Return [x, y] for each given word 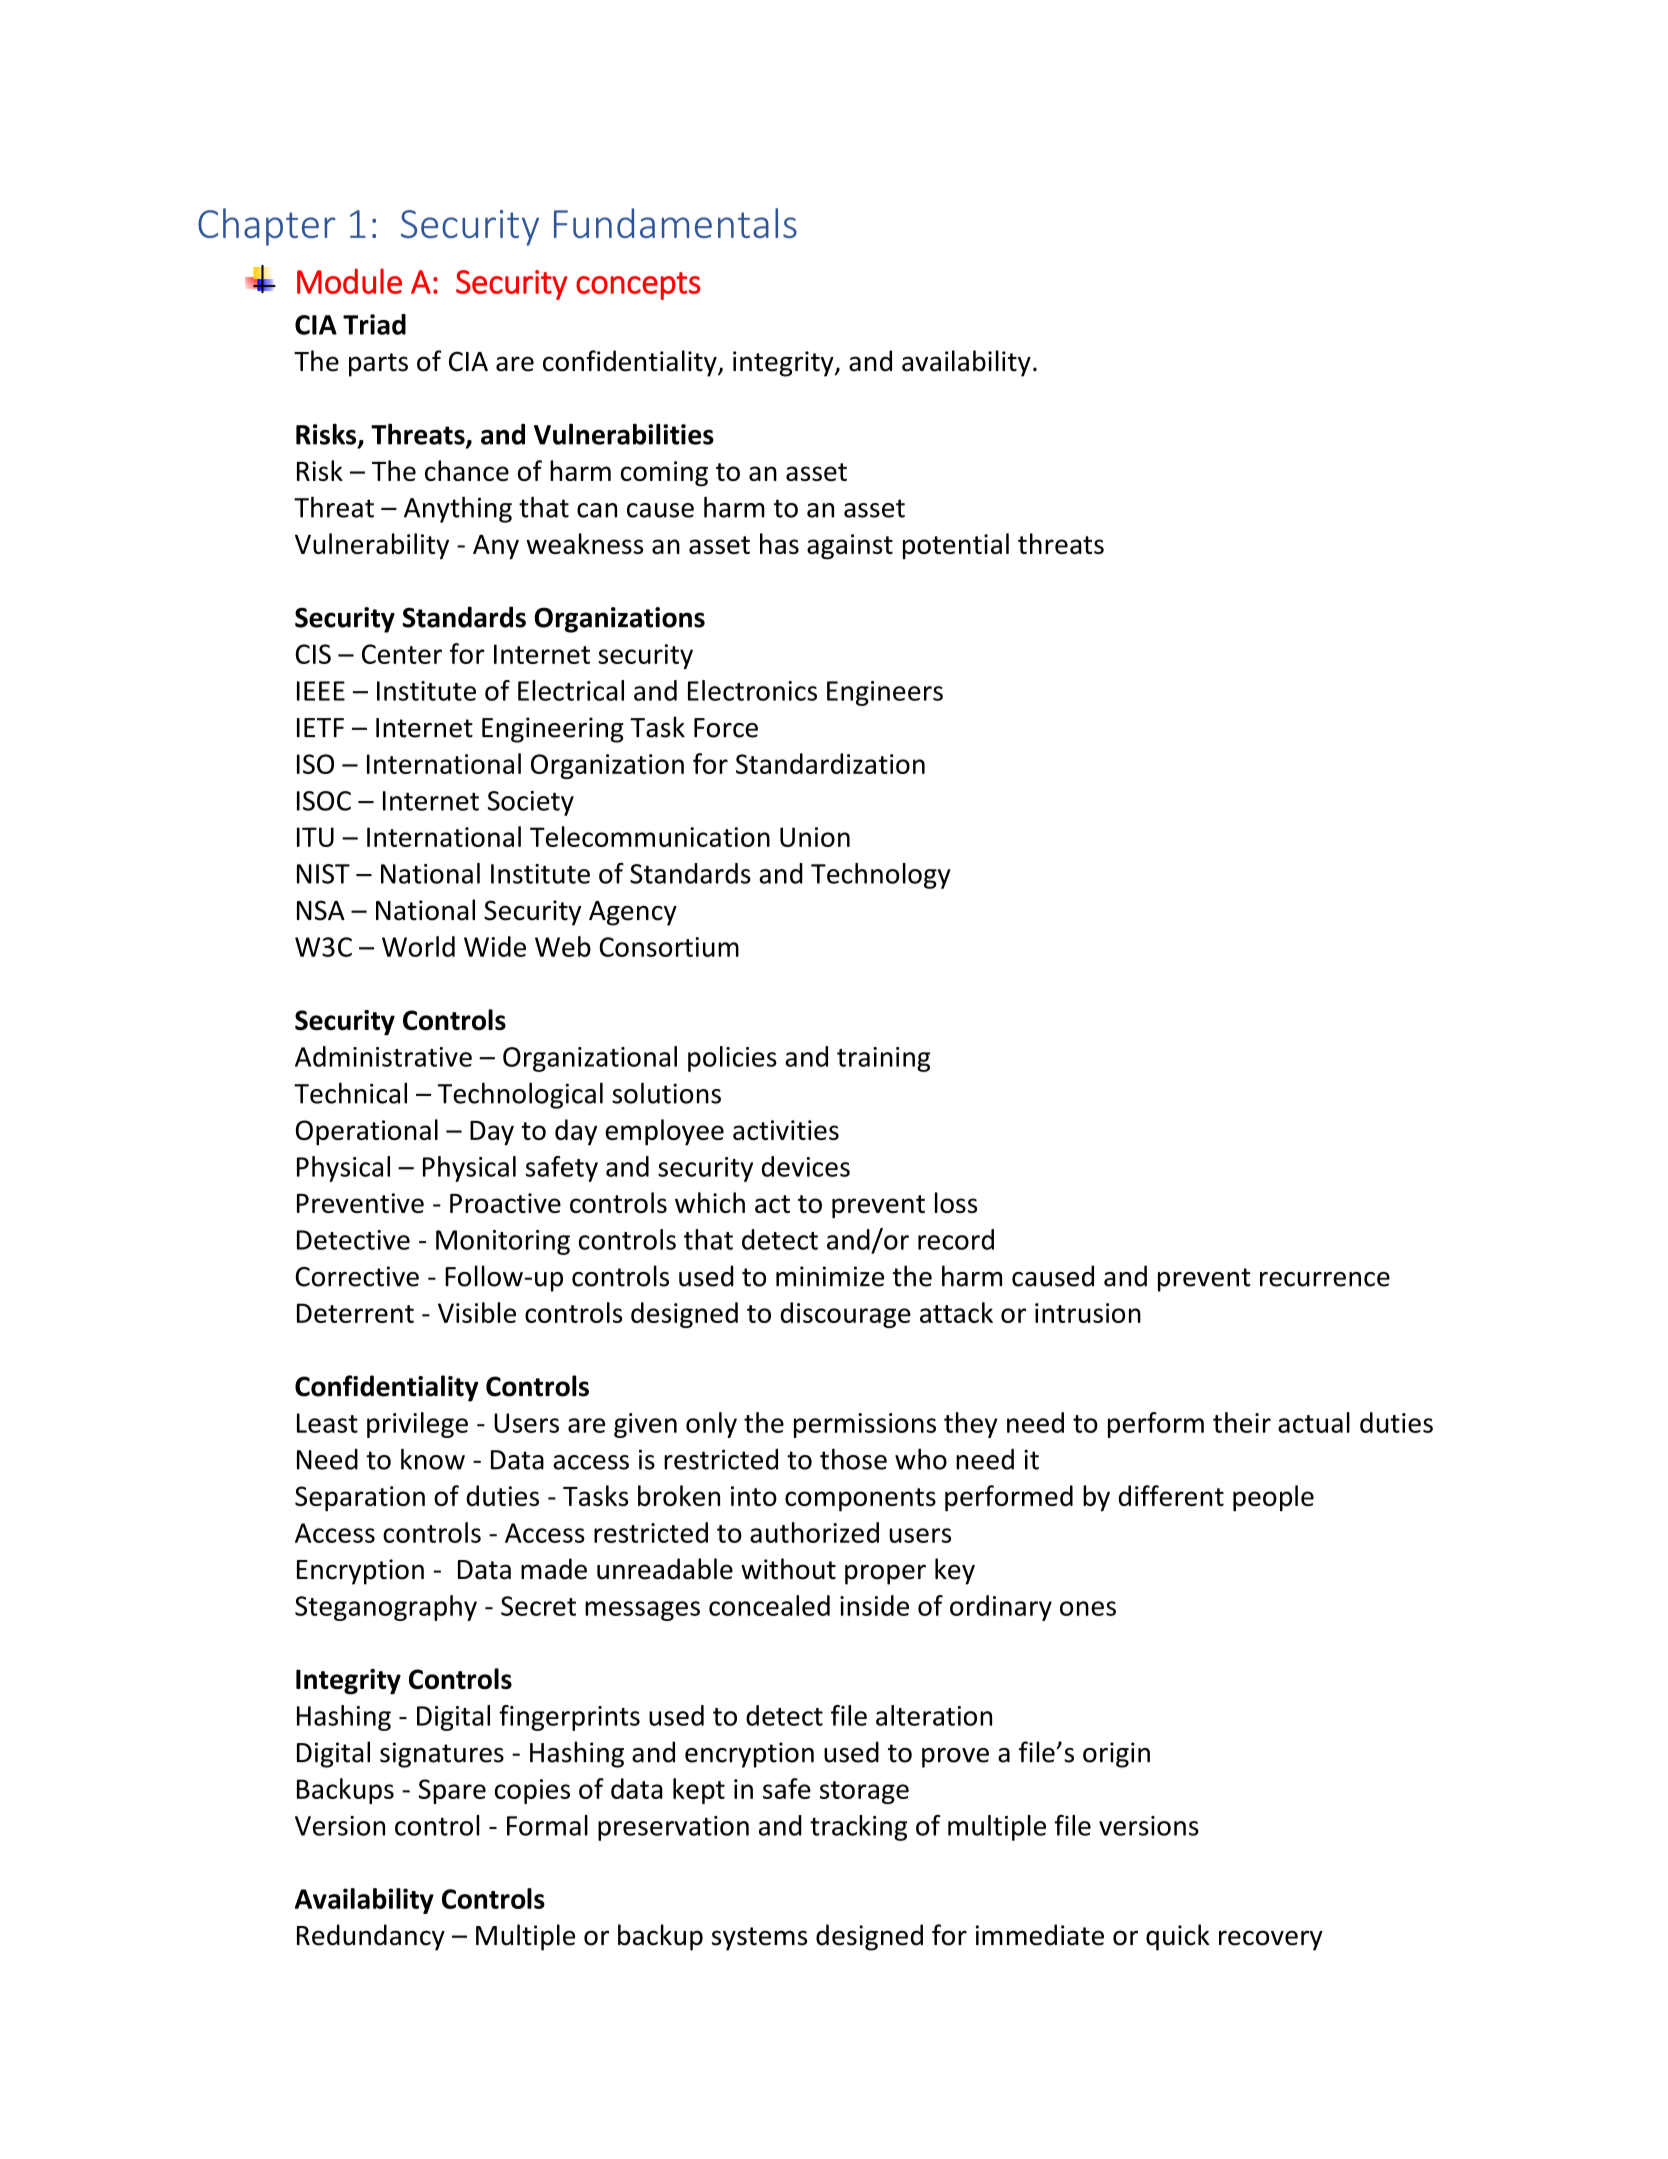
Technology [880, 876]
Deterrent [355, 1313]
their [1242, 1422]
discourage [846, 1315]
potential [956, 546]
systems [759, 1939]
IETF [320, 728]
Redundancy [371, 1937]
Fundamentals [675, 223]
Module [349, 281]
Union [815, 837]
